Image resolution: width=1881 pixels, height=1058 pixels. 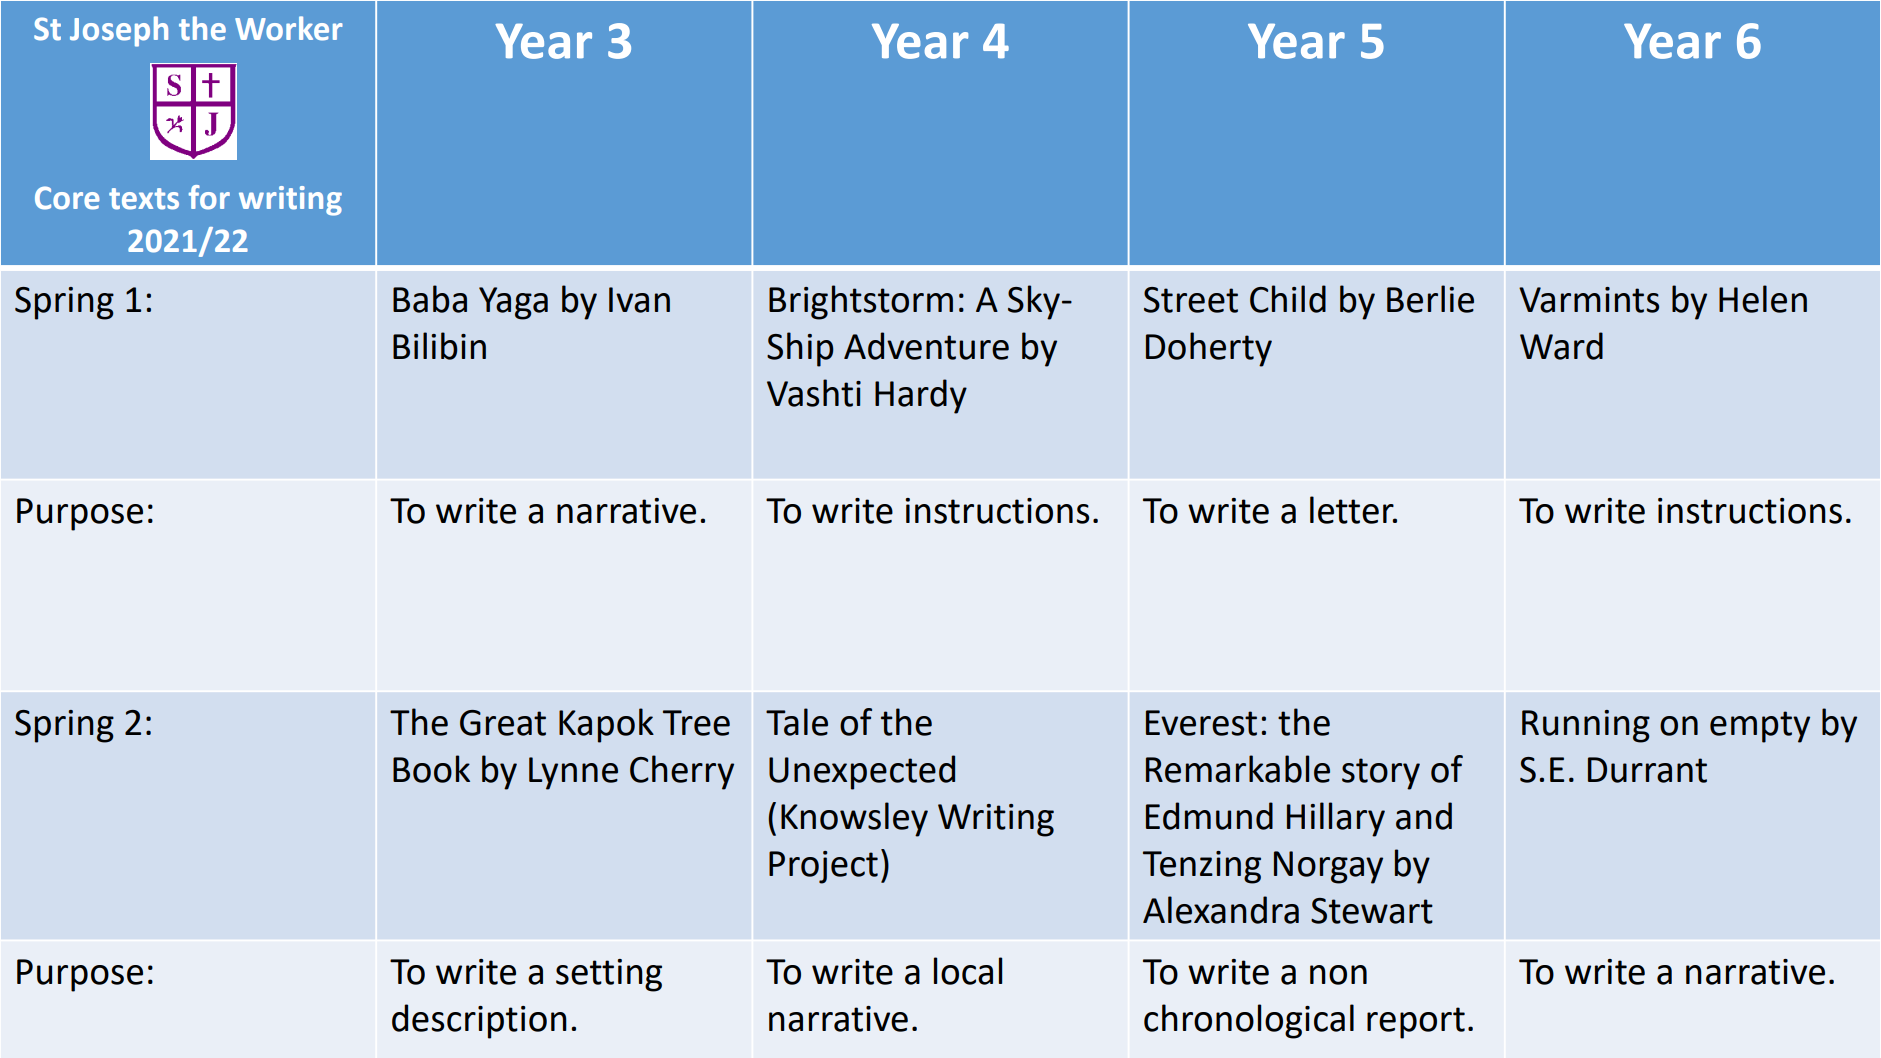 I want to click on description, so click(x=479, y=1021).
